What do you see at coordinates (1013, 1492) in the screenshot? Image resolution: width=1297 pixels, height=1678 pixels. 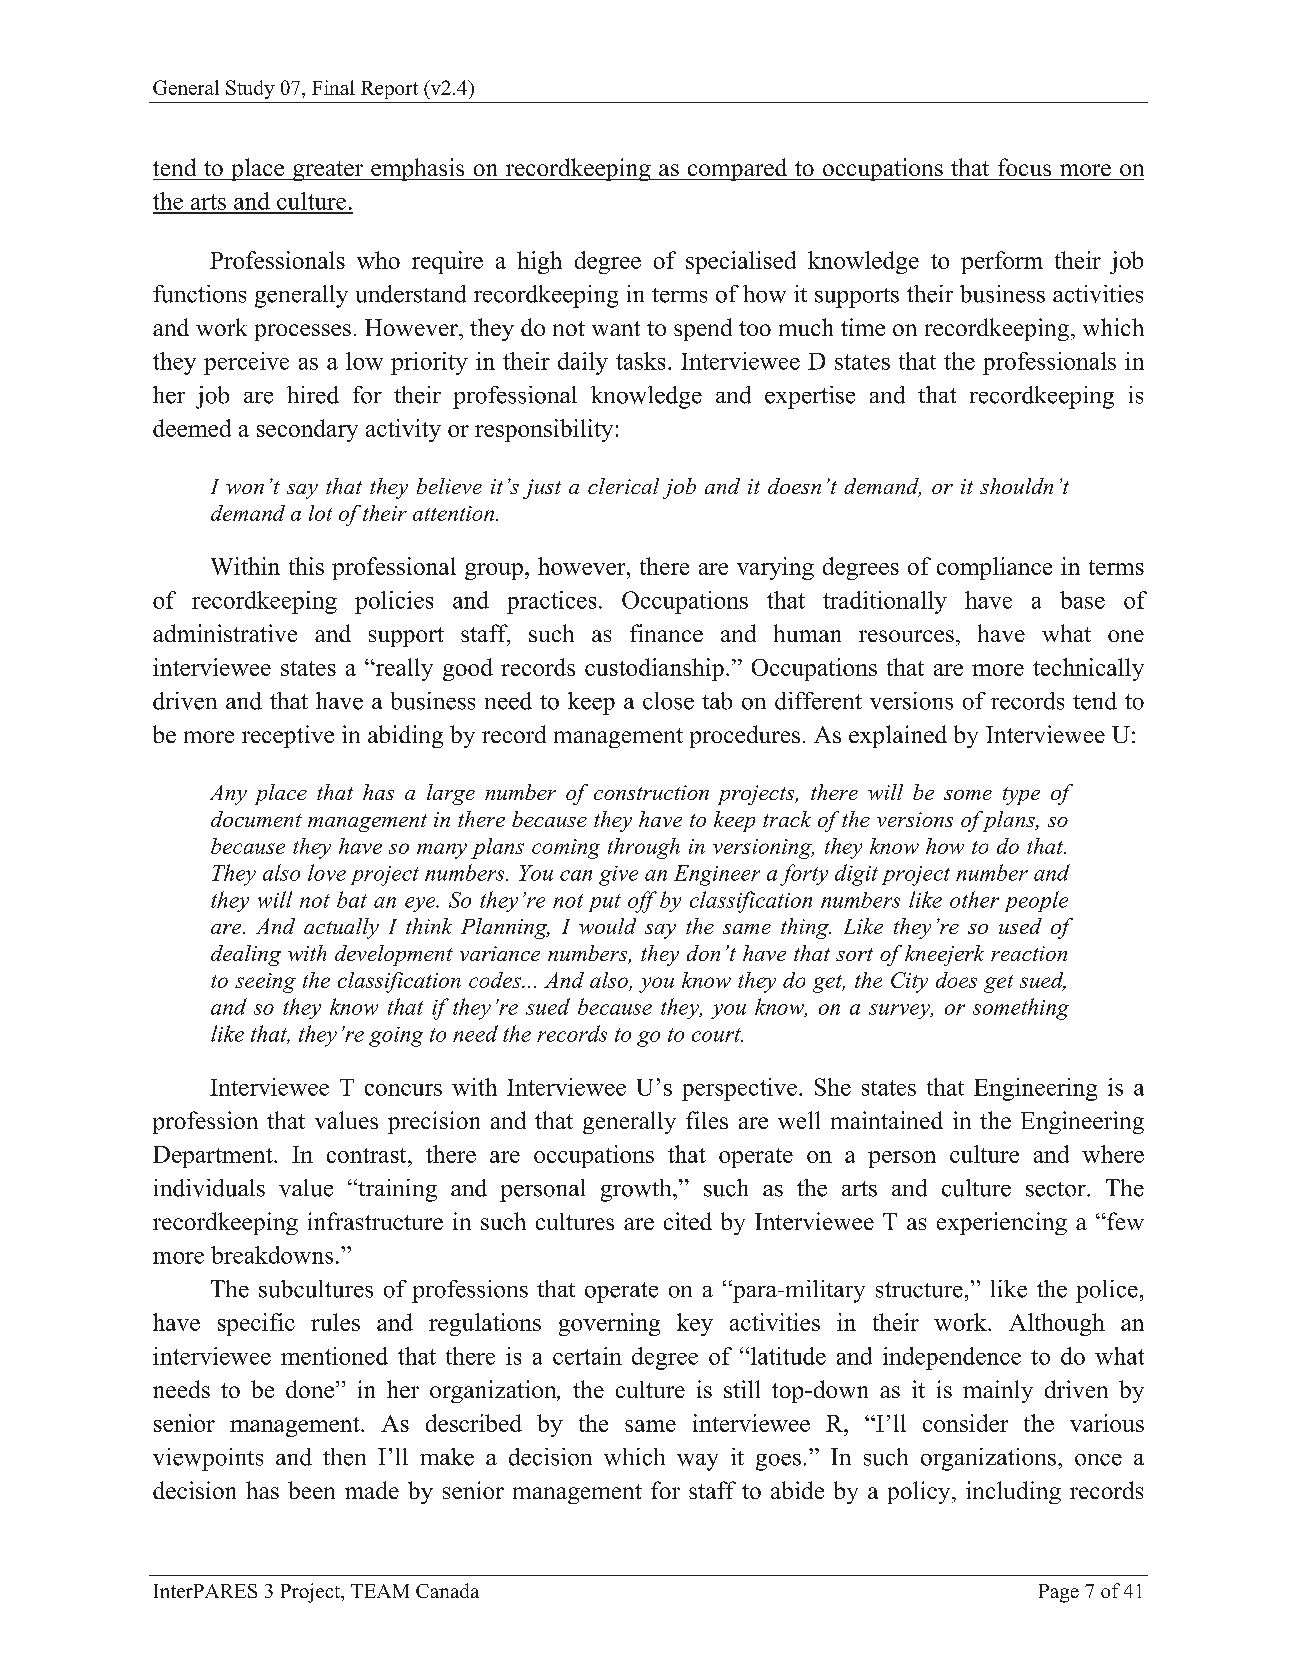 I see `including` at bounding box center [1013, 1492].
